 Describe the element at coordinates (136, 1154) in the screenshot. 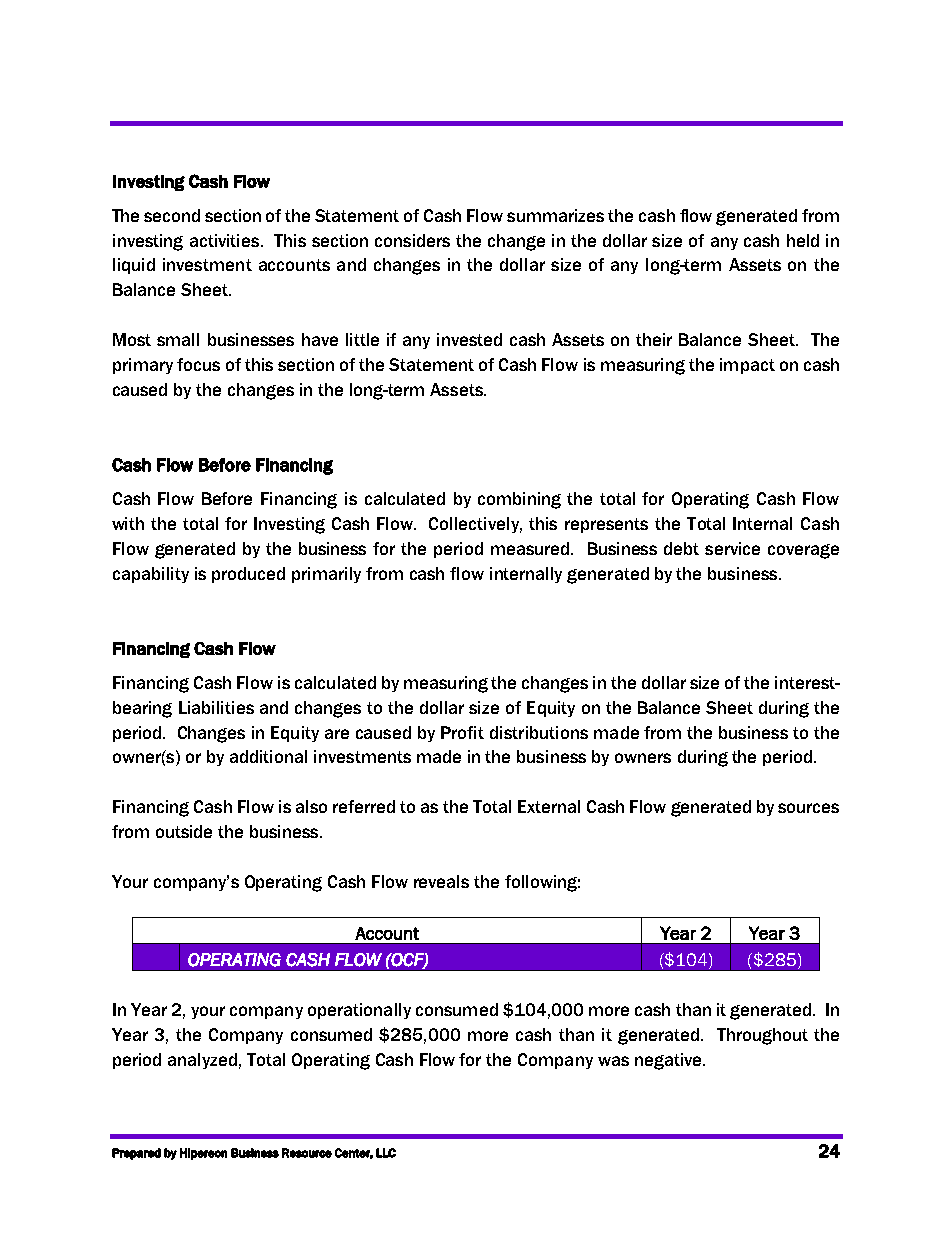

I see `Prepared` at that location.
